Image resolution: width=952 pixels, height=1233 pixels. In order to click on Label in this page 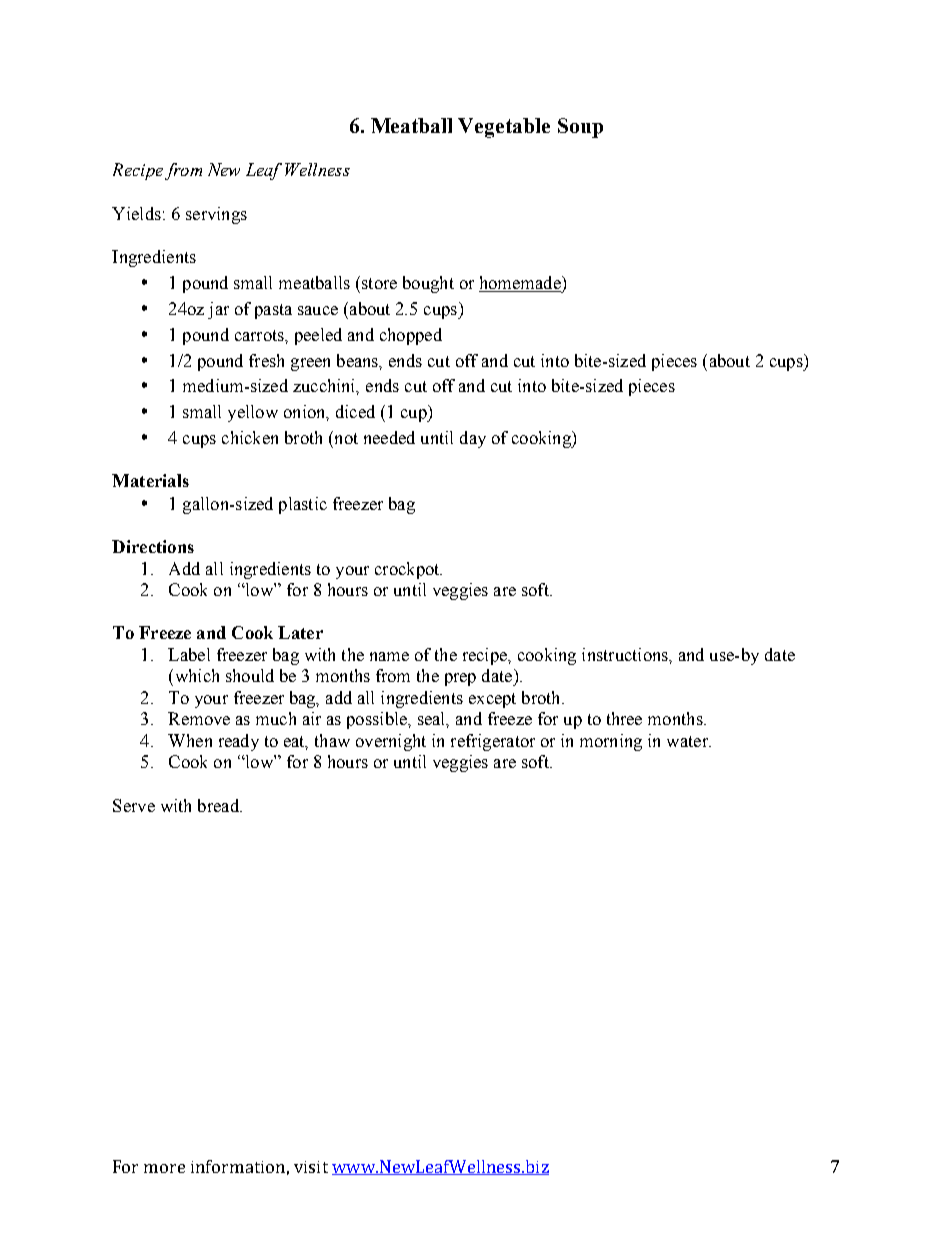, I will do `click(189, 654)`.
